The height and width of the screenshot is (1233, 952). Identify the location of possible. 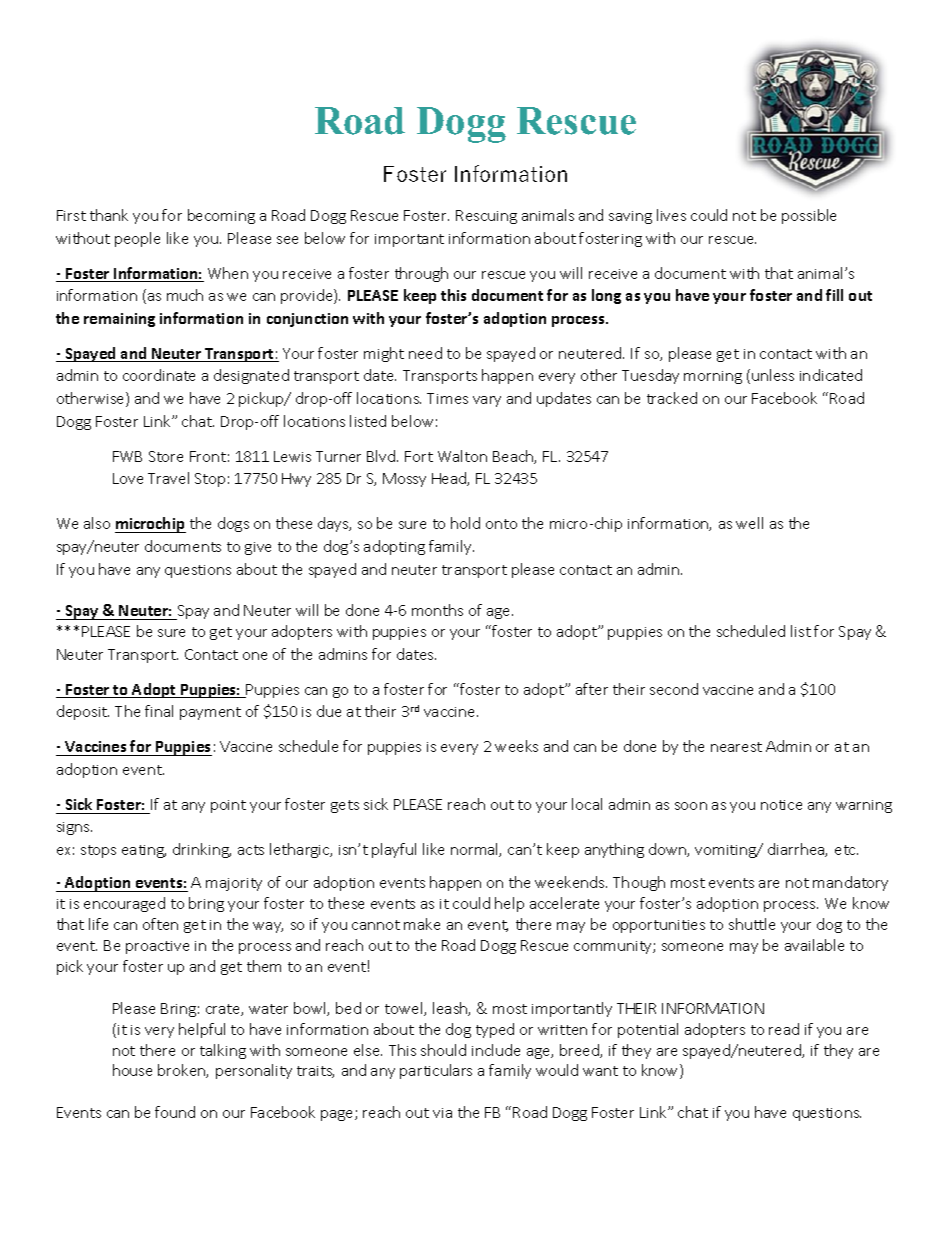
(809, 216).
